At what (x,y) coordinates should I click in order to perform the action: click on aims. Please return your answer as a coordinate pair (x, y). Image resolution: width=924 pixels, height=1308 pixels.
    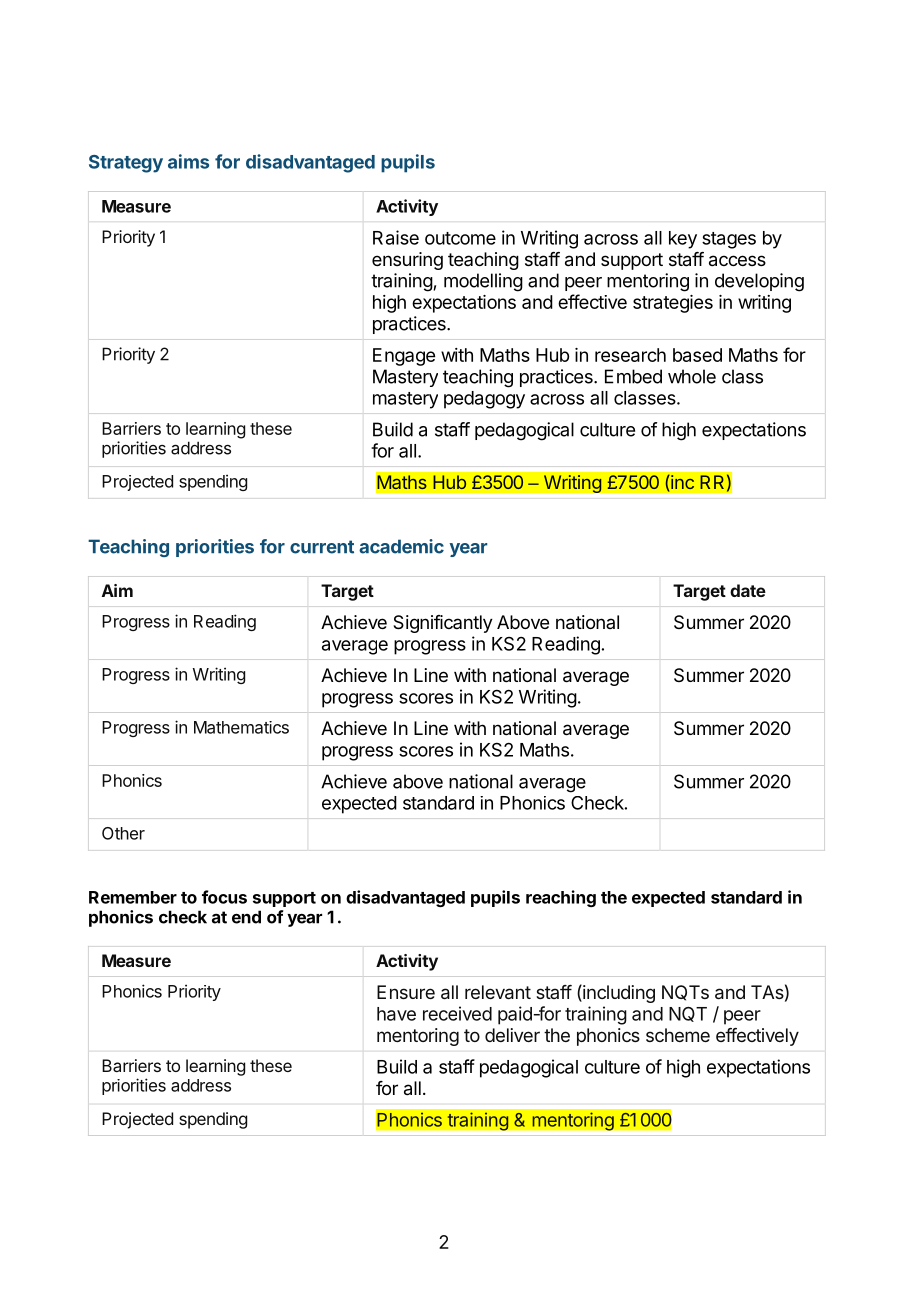
    Looking at the image, I should click on (188, 161).
